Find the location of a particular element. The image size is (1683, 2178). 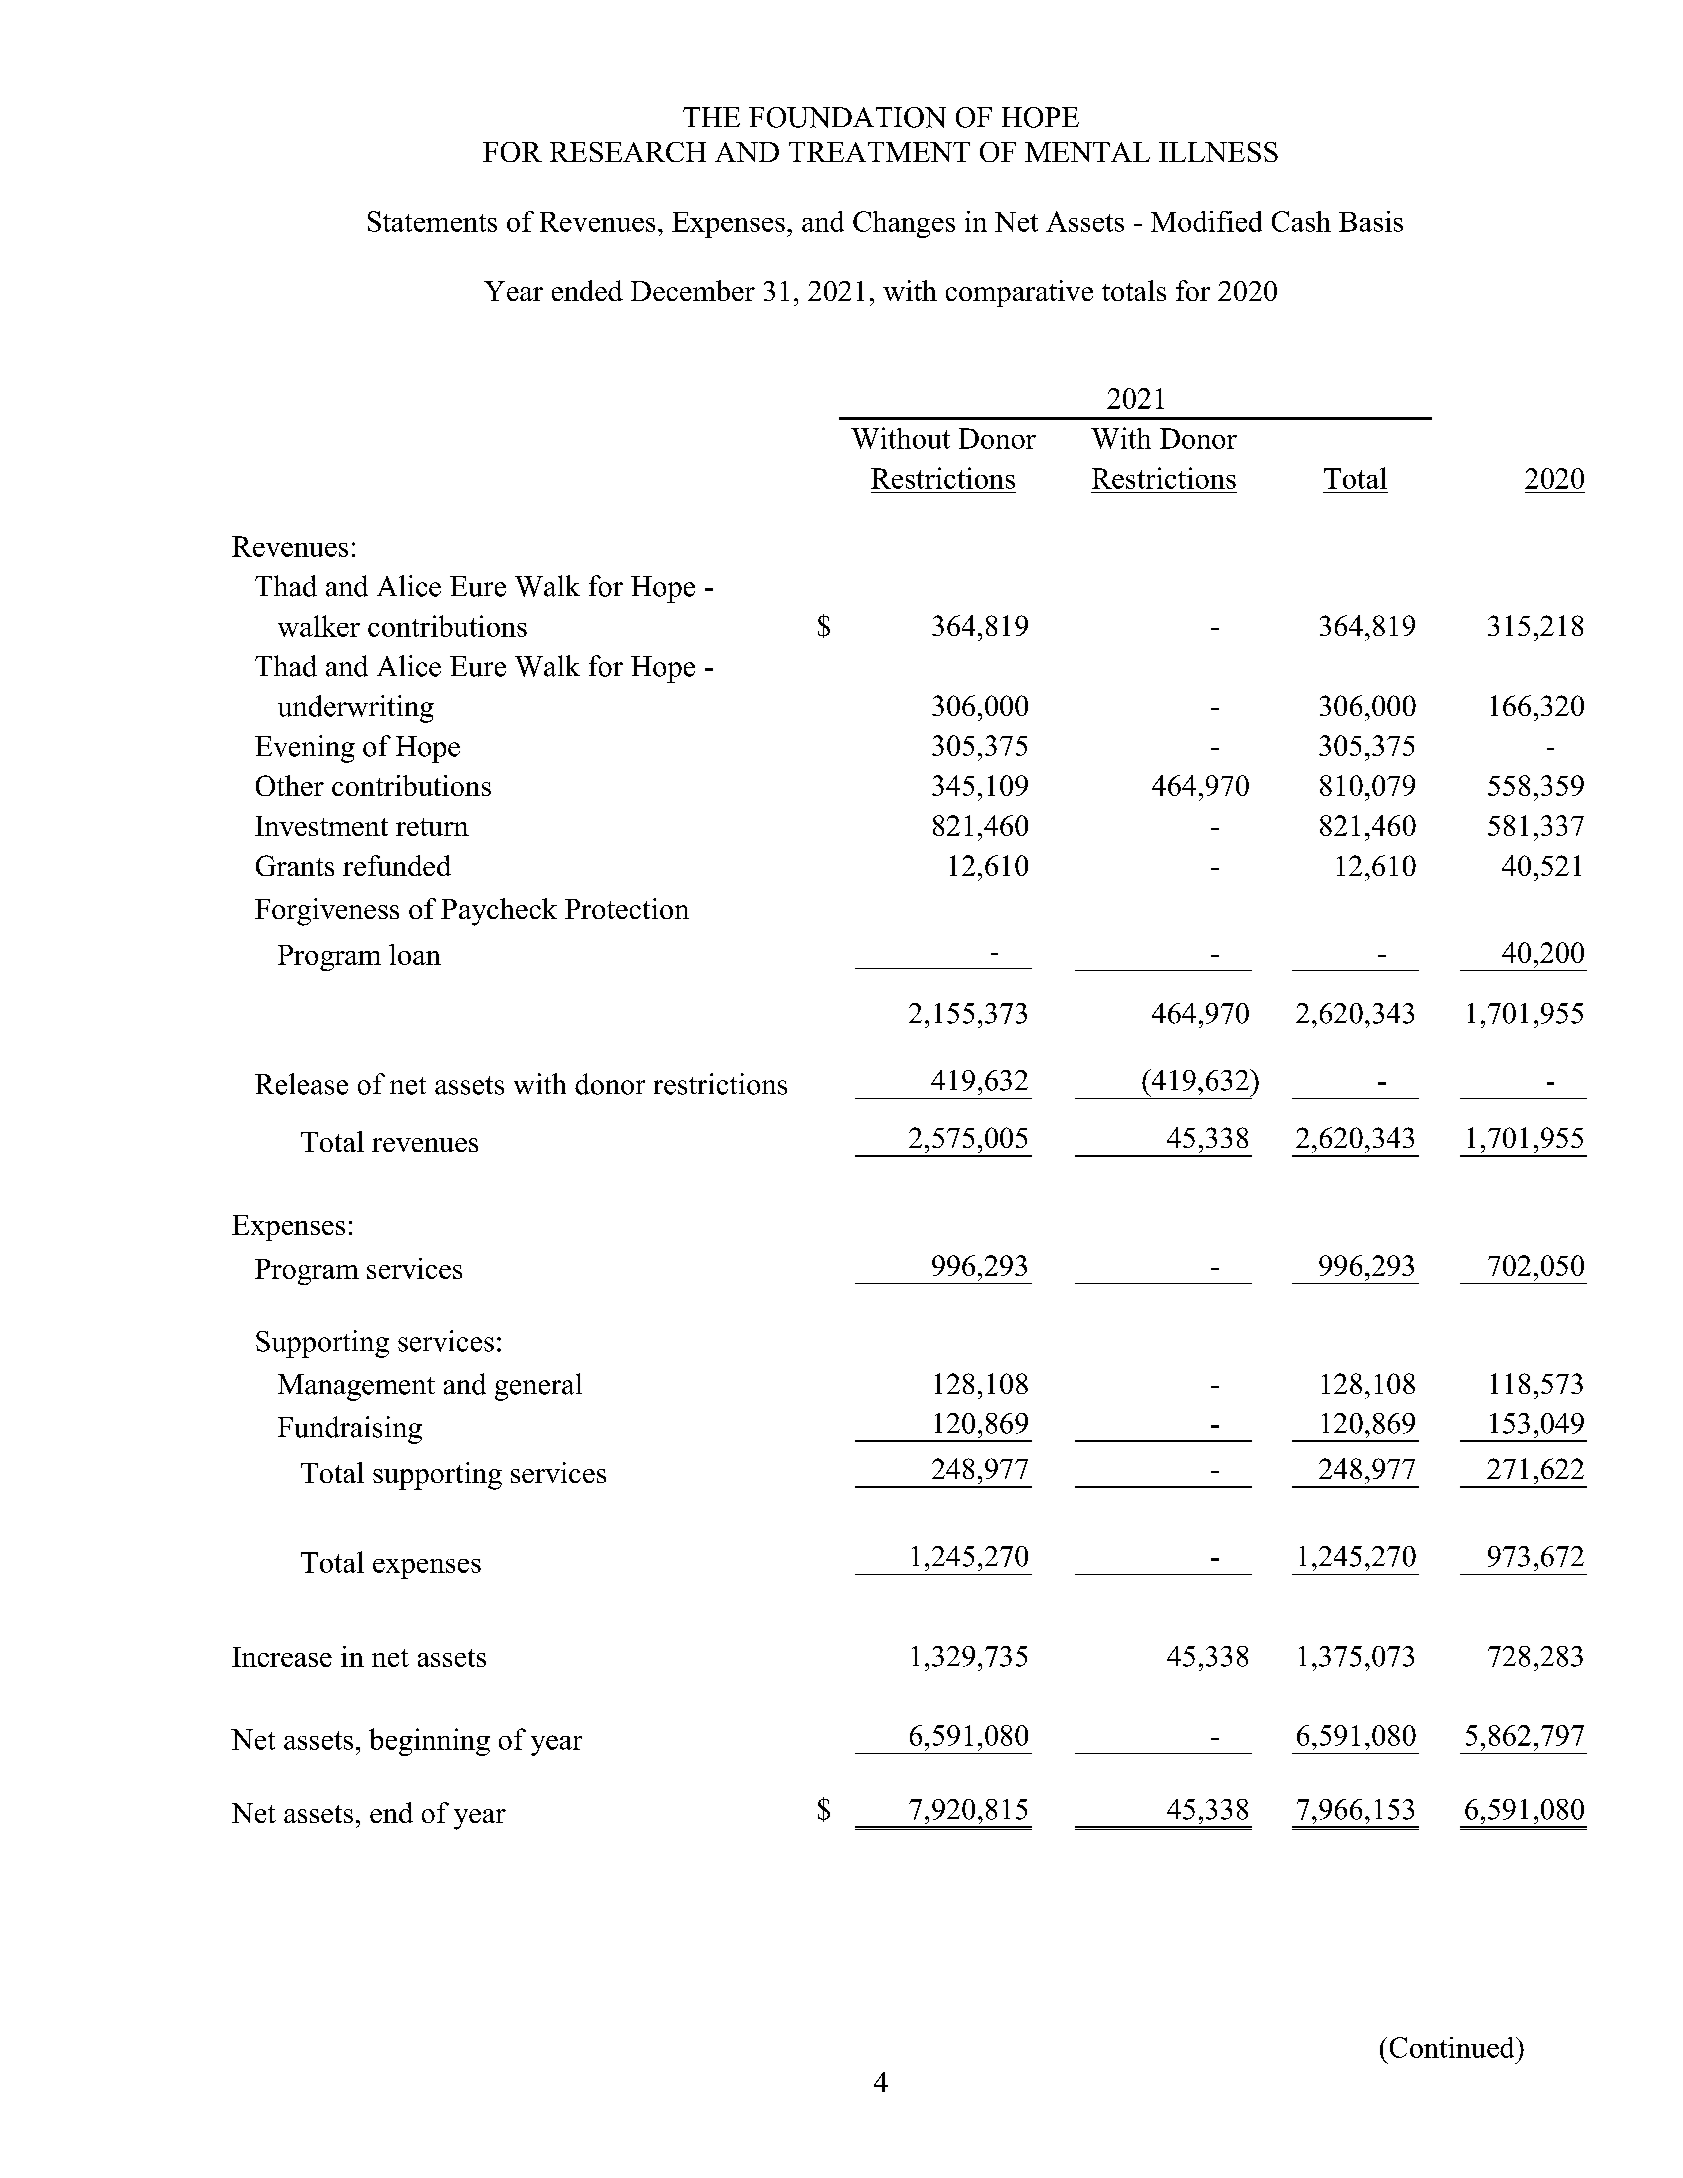

Protection is located at coordinates (627, 908).
